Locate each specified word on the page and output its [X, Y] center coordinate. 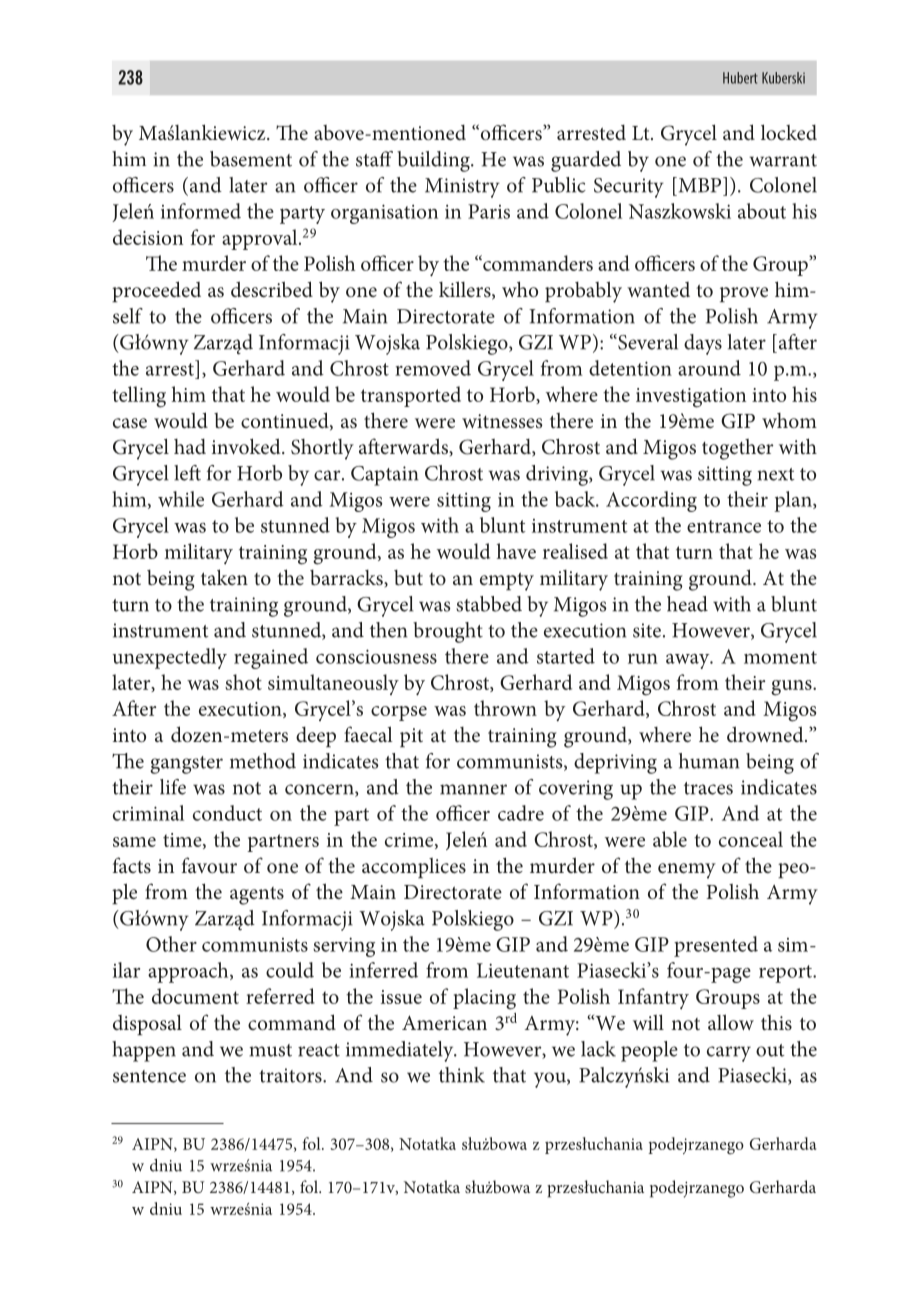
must [270, 1050]
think [462, 1075]
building [434, 161]
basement [251, 159]
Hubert [740, 78]
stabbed [489, 604]
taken [224, 577]
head [687, 604]
